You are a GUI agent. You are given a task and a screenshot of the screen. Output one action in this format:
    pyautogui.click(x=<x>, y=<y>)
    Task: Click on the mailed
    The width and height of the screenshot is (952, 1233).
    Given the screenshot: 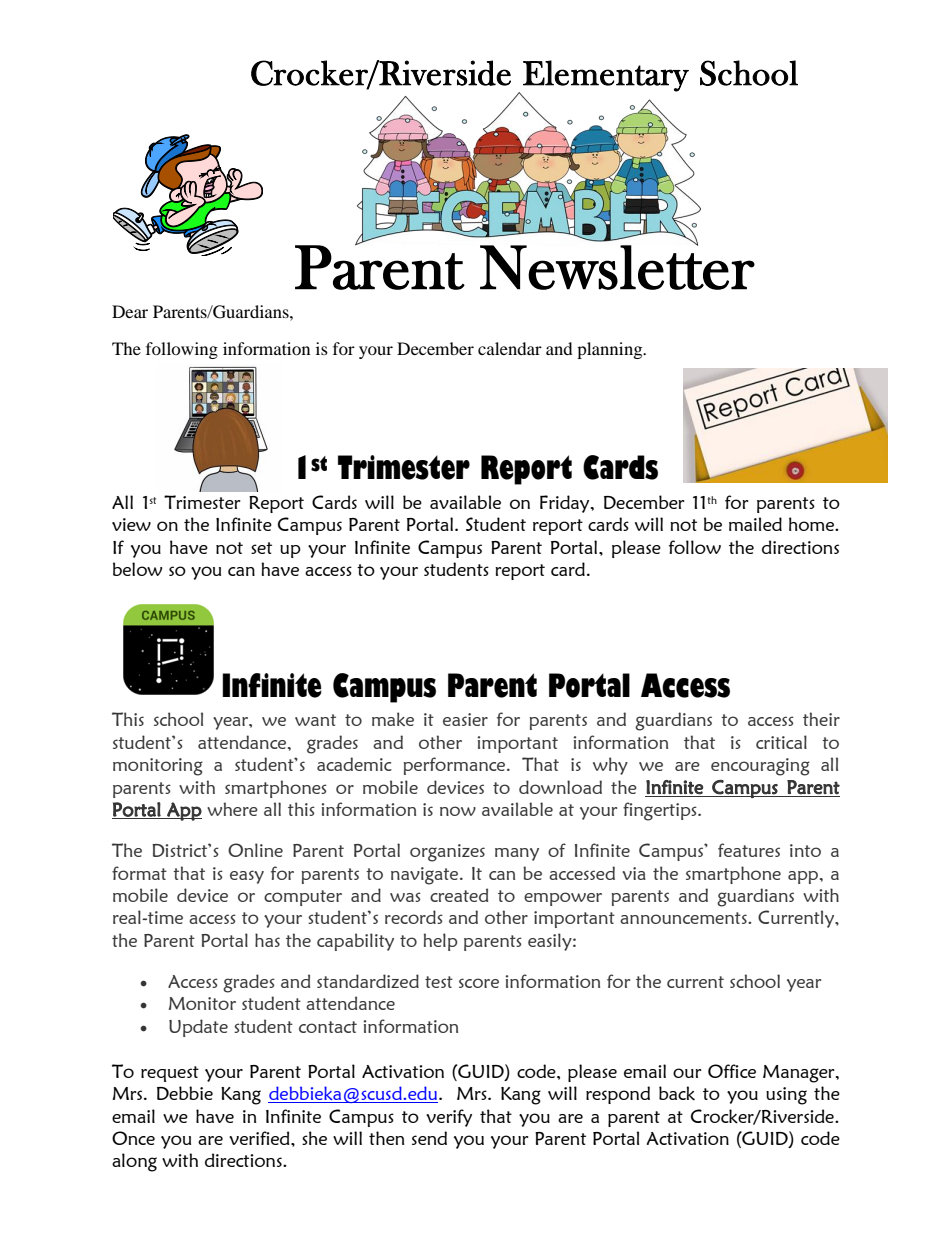 What is the action you would take?
    pyautogui.click(x=755, y=524)
